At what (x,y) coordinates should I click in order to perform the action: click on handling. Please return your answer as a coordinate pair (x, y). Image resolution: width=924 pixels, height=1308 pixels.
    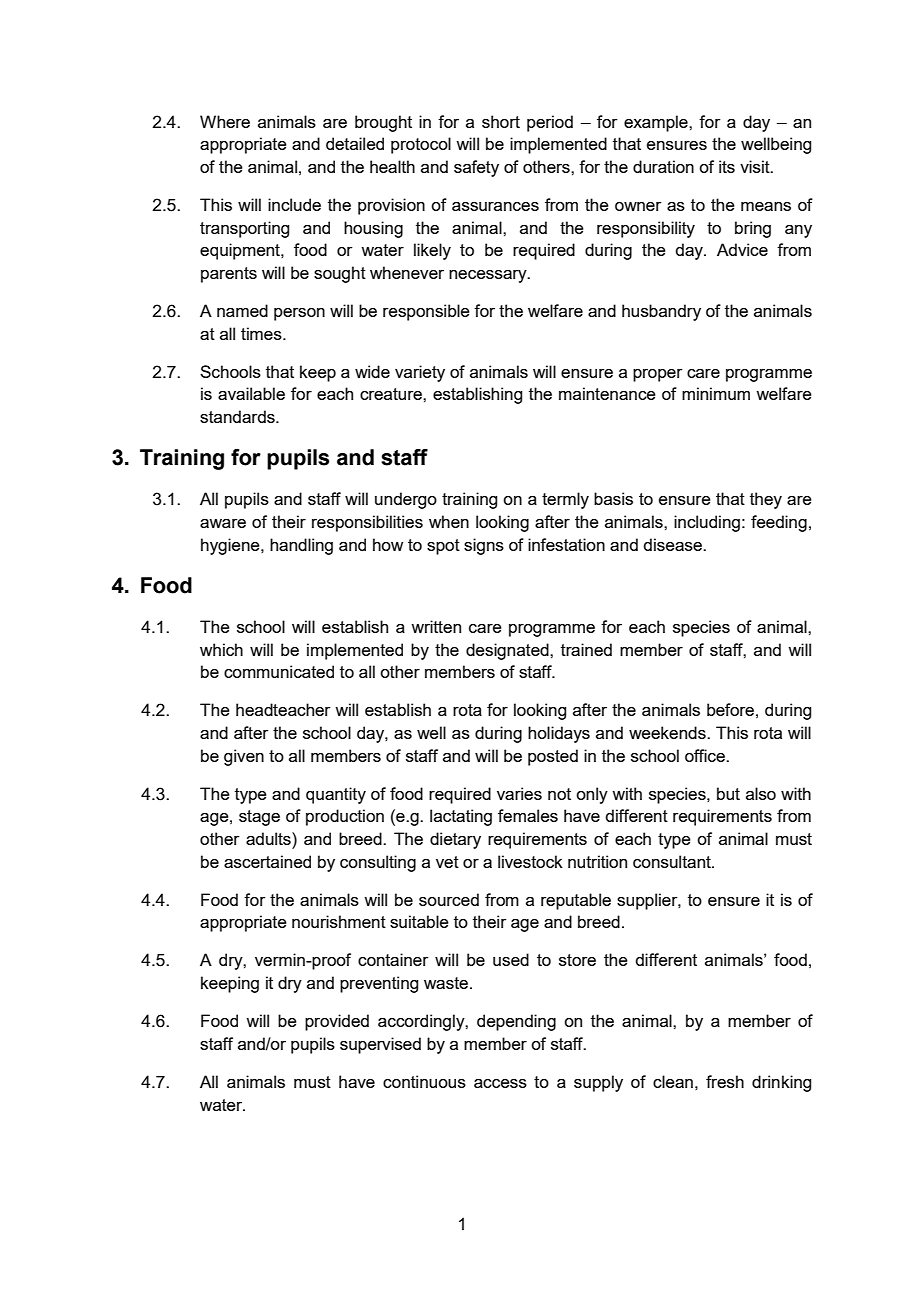
    Looking at the image, I should click on (301, 546).
